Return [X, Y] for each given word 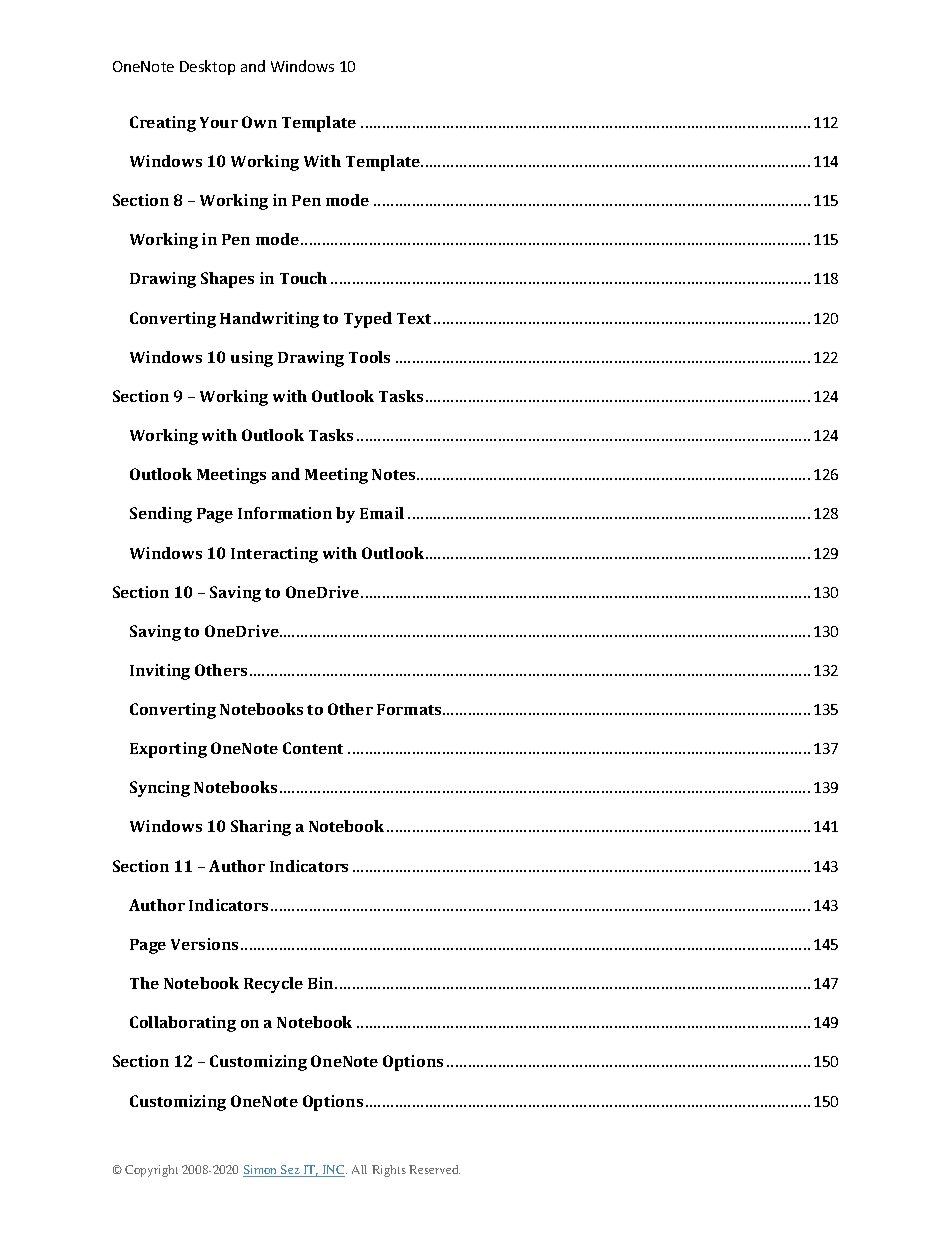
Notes [395, 474]
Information [285, 513]
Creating [163, 124]
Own [259, 122]
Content [313, 748]
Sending [161, 515]
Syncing [160, 789]
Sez [290, 1171]
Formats [410, 709]
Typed [368, 320]
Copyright [151, 1171]
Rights [389, 1171]
